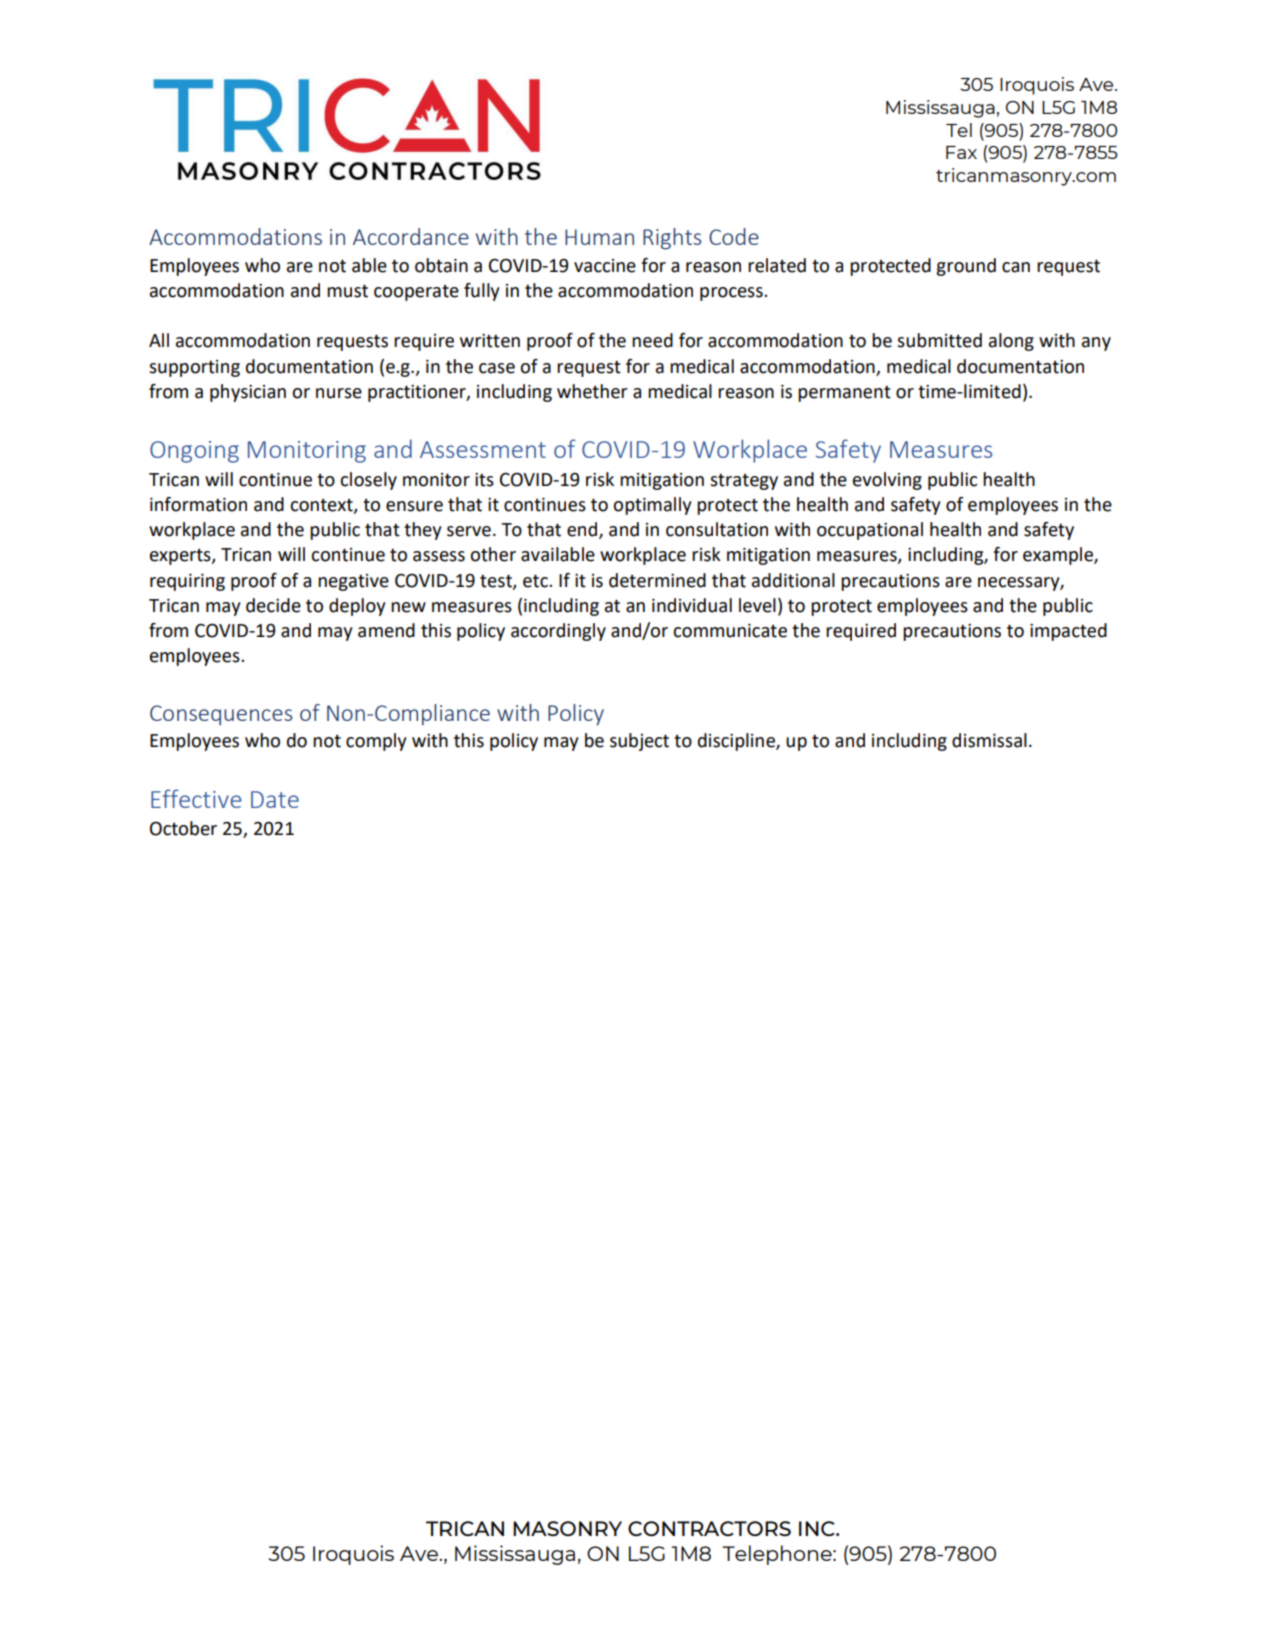 This image has height=1640, width=1267. What do you see at coordinates (322, 506) in the image?
I see `context` at bounding box center [322, 506].
